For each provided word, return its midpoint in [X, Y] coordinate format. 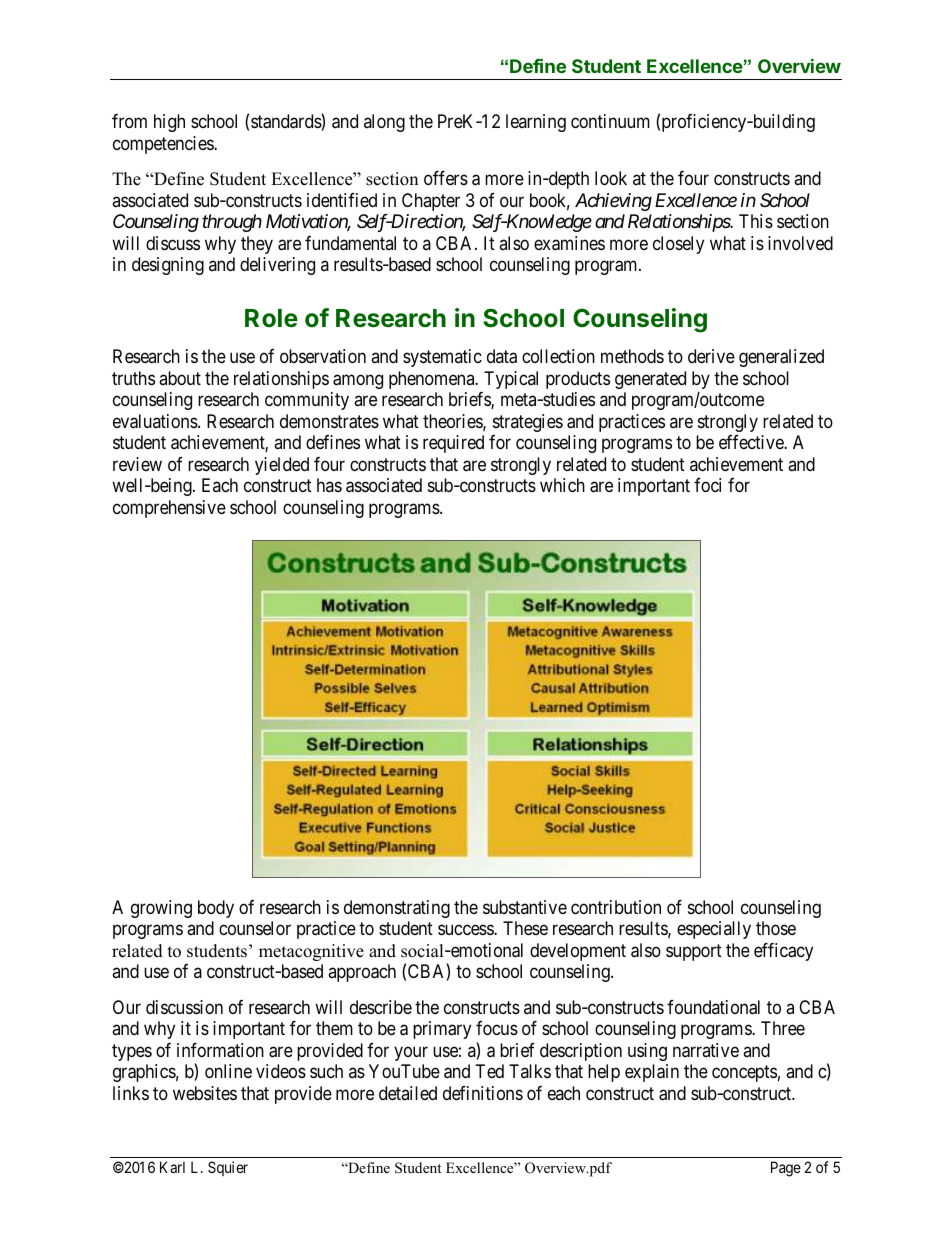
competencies [164, 145]
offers [446, 178]
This [756, 221]
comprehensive [169, 509]
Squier [228, 1168]
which [562, 485]
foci [707, 485]
